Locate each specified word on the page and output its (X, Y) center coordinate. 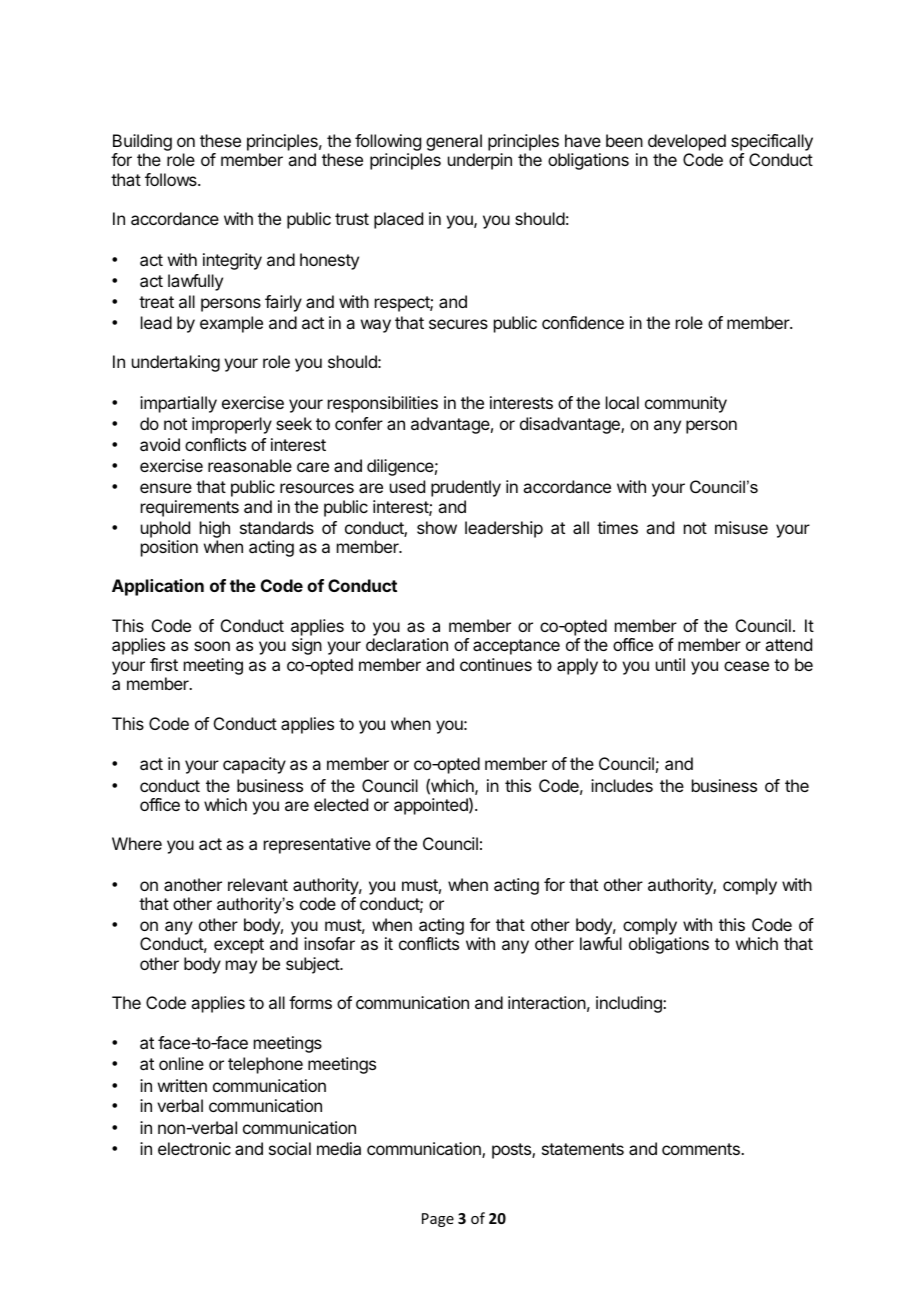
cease (746, 666)
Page (438, 1220)
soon (212, 646)
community (686, 404)
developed (687, 142)
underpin (480, 161)
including (630, 1004)
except (239, 946)
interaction (547, 1002)
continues (496, 664)
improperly (232, 425)
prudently (466, 488)
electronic (194, 1148)
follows (172, 179)
